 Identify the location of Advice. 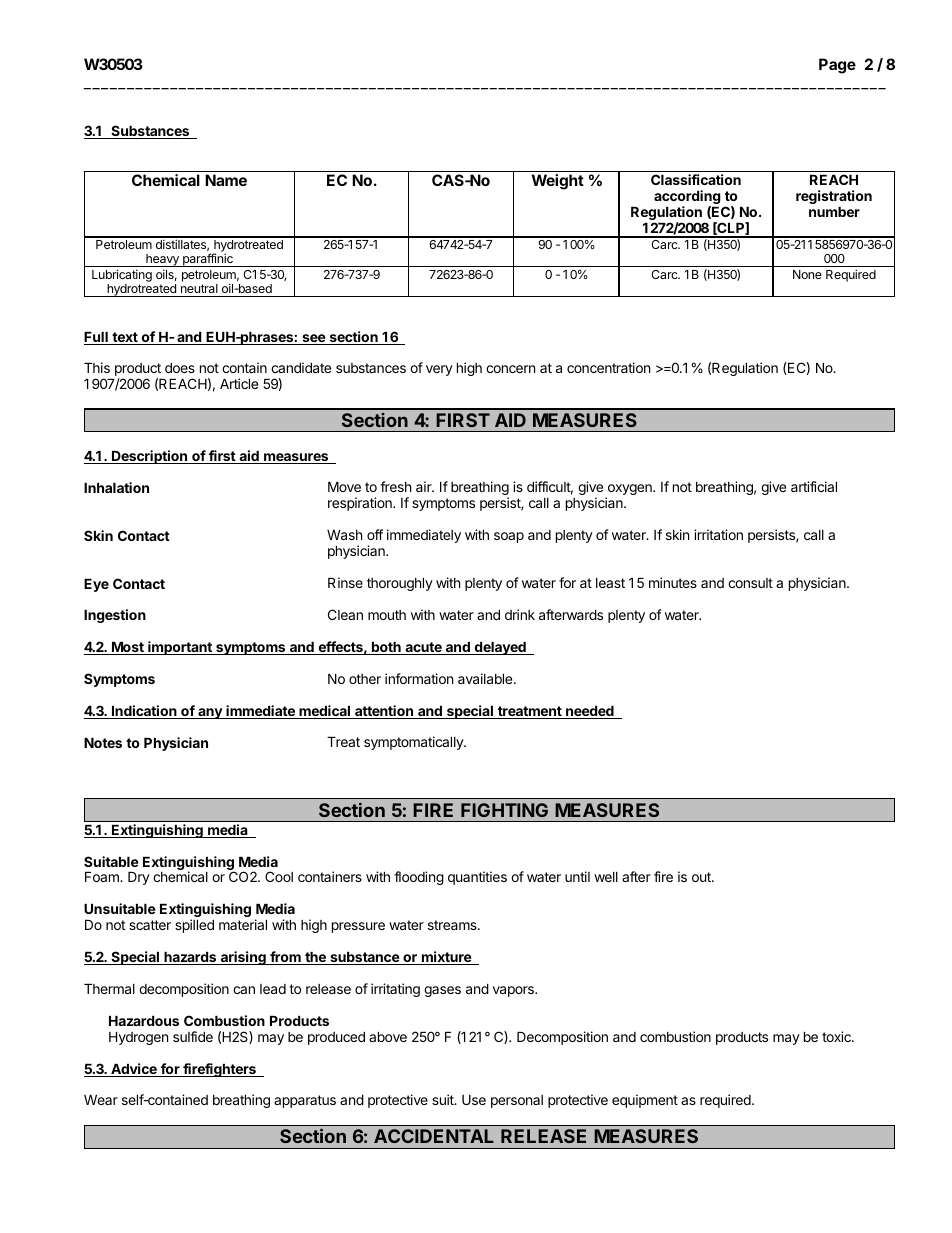
(134, 1070).
